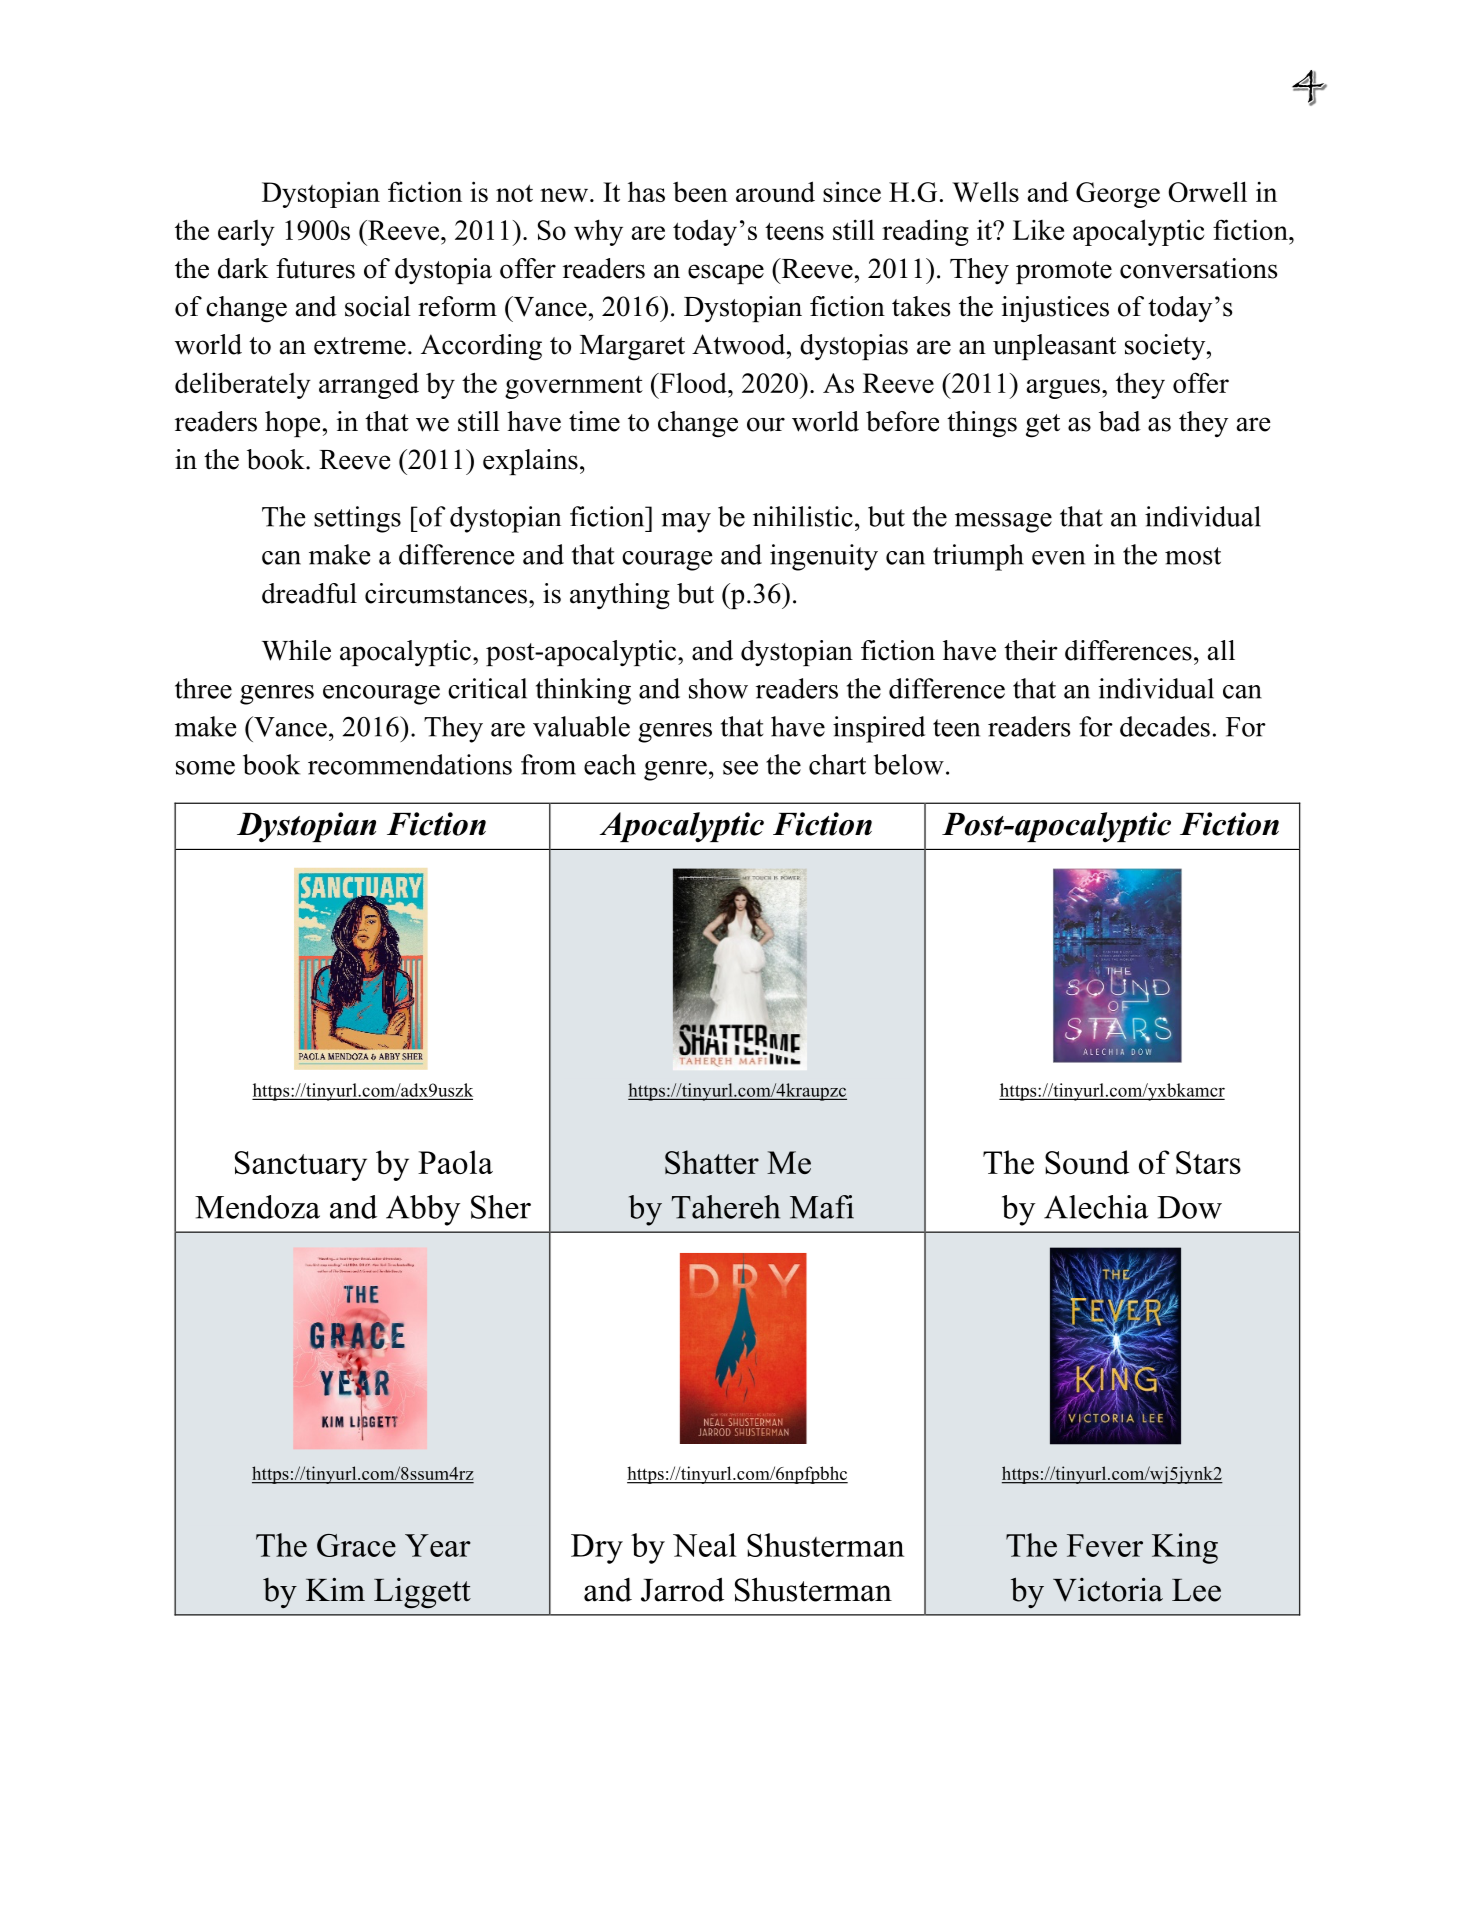 Image resolution: width=1472 pixels, height=1905 pixels. Describe the element at coordinates (726, 274) in the image. I see `escape` at that location.
